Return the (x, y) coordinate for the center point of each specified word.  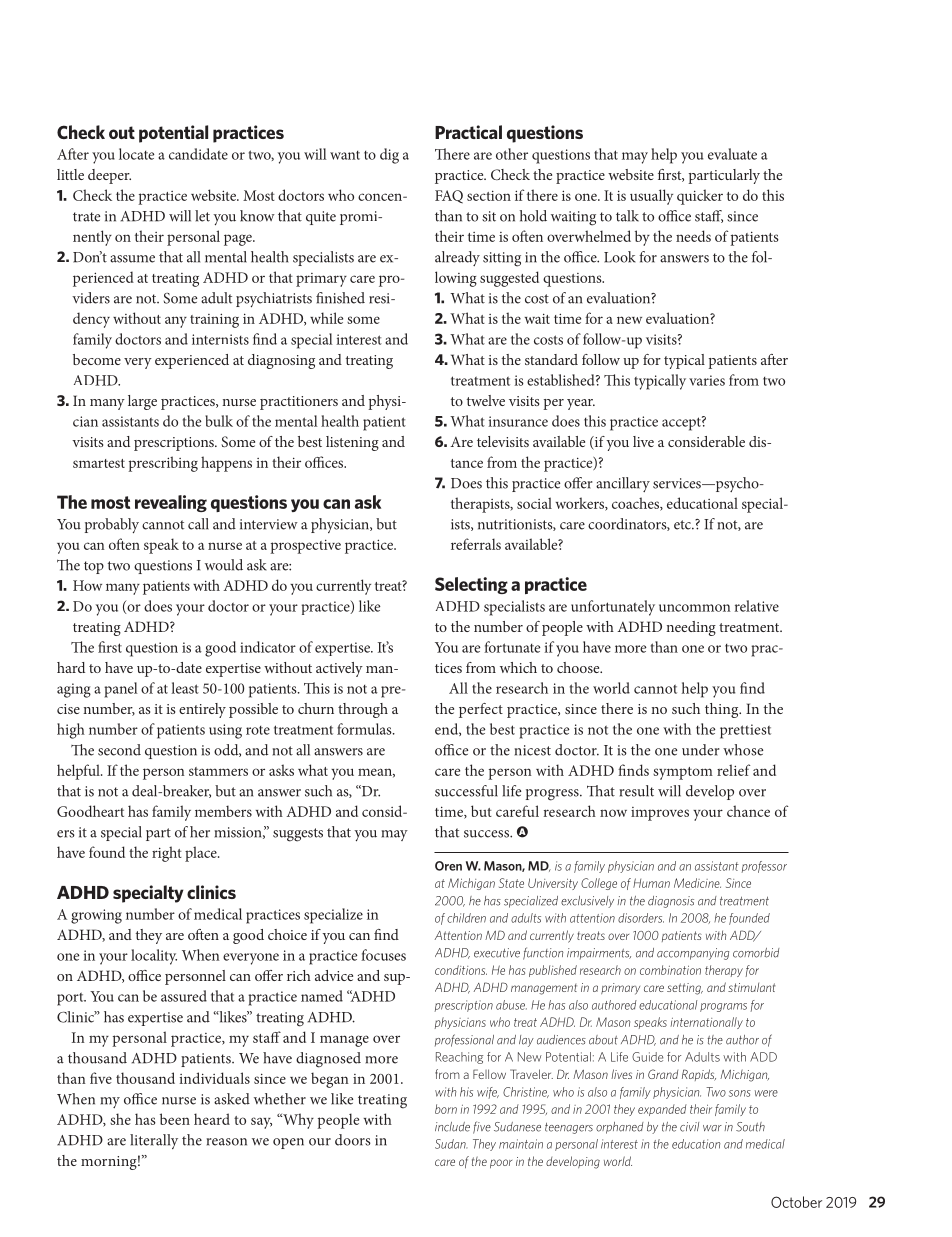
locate (137, 154)
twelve (486, 400)
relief (733, 770)
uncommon (695, 608)
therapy (724, 971)
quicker (700, 197)
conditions (461, 970)
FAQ (449, 197)
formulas (365, 729)
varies (707, 380)
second (119, 750)
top (94, 567)
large (142, 402)
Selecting (471, 585)
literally (154, 1141)
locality (154, 957)
